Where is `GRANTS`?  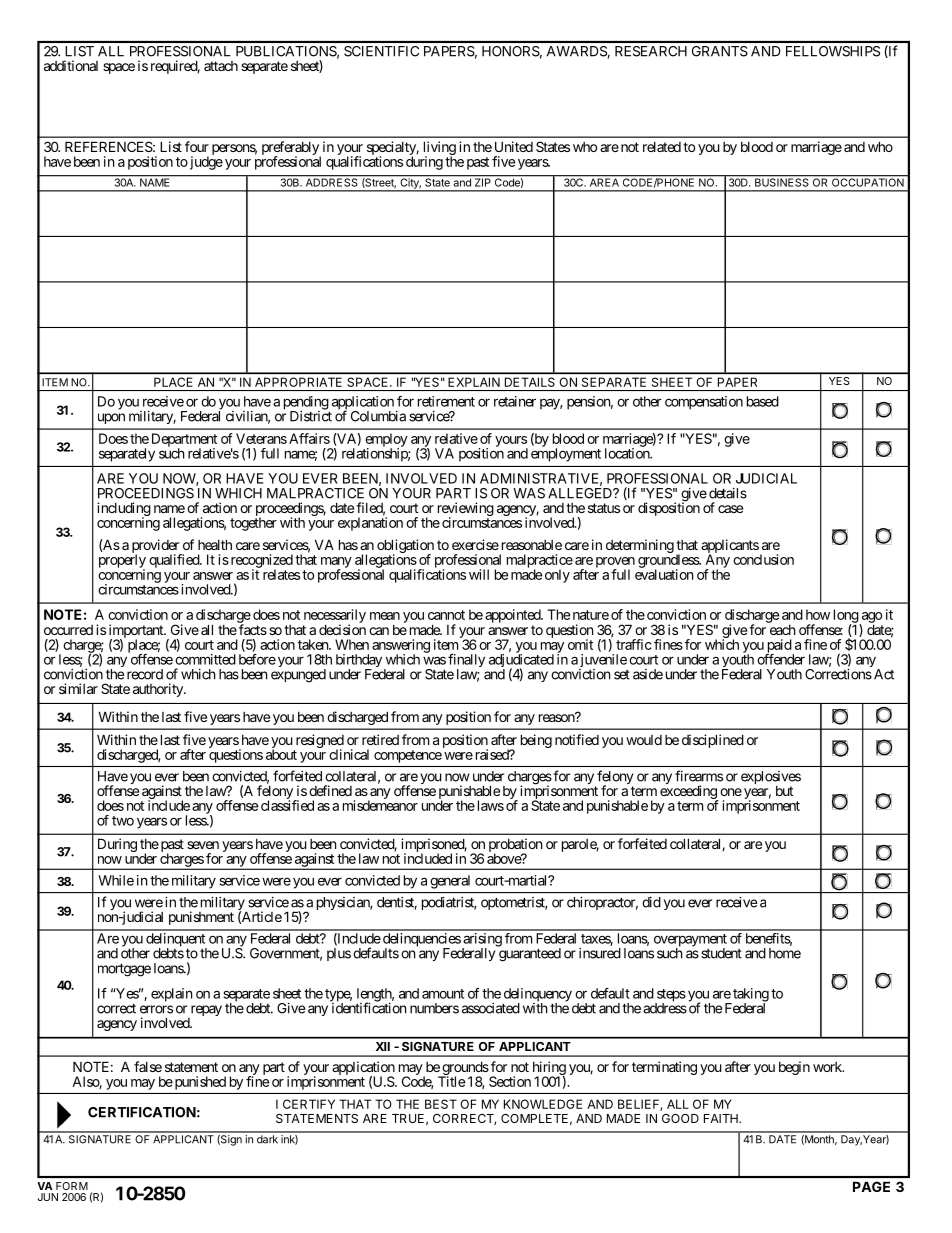 GRANTS is located at coordinates (720, 51).
